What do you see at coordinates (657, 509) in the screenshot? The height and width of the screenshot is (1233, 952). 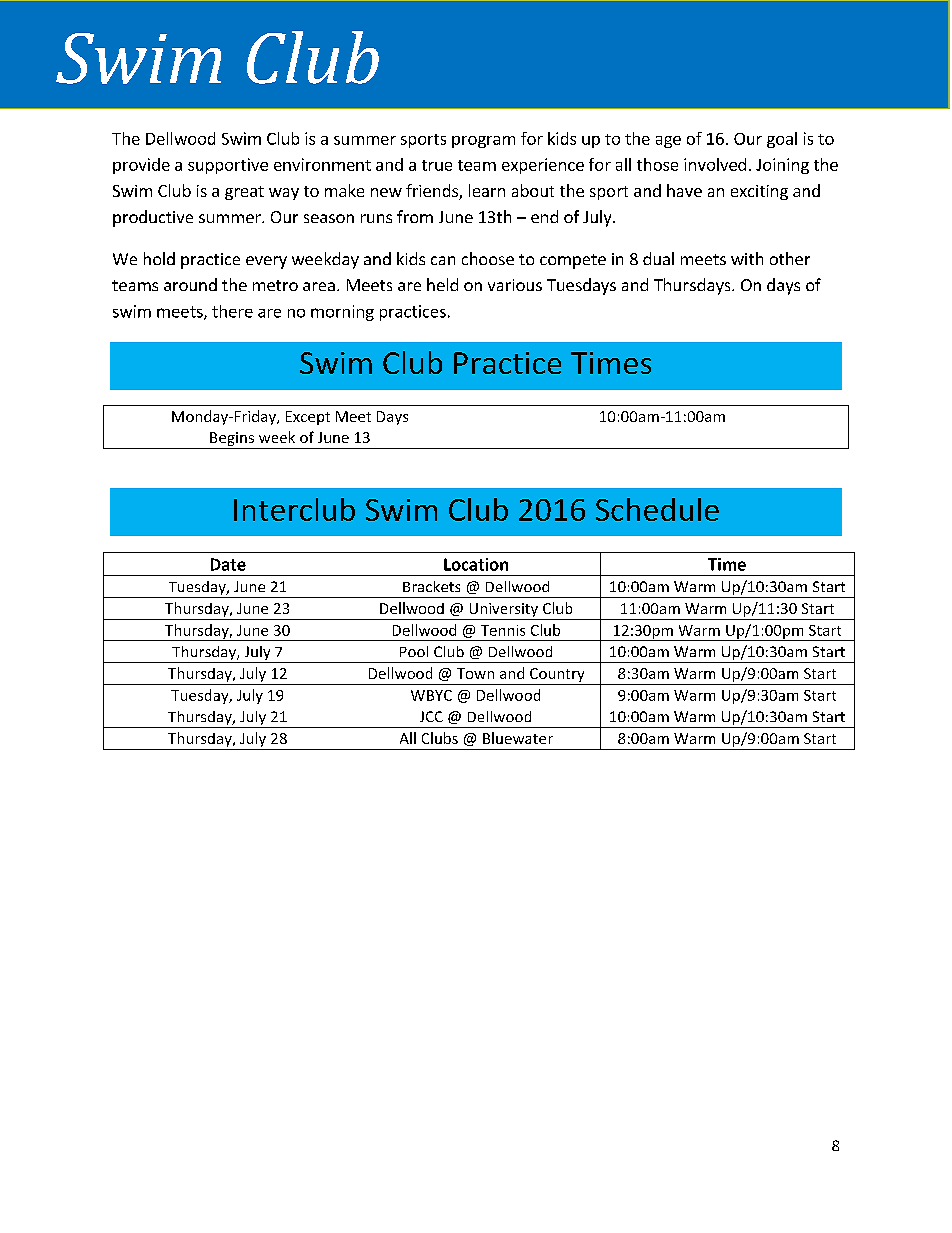 I see `Schedule` at bounding box center [657, 509].
